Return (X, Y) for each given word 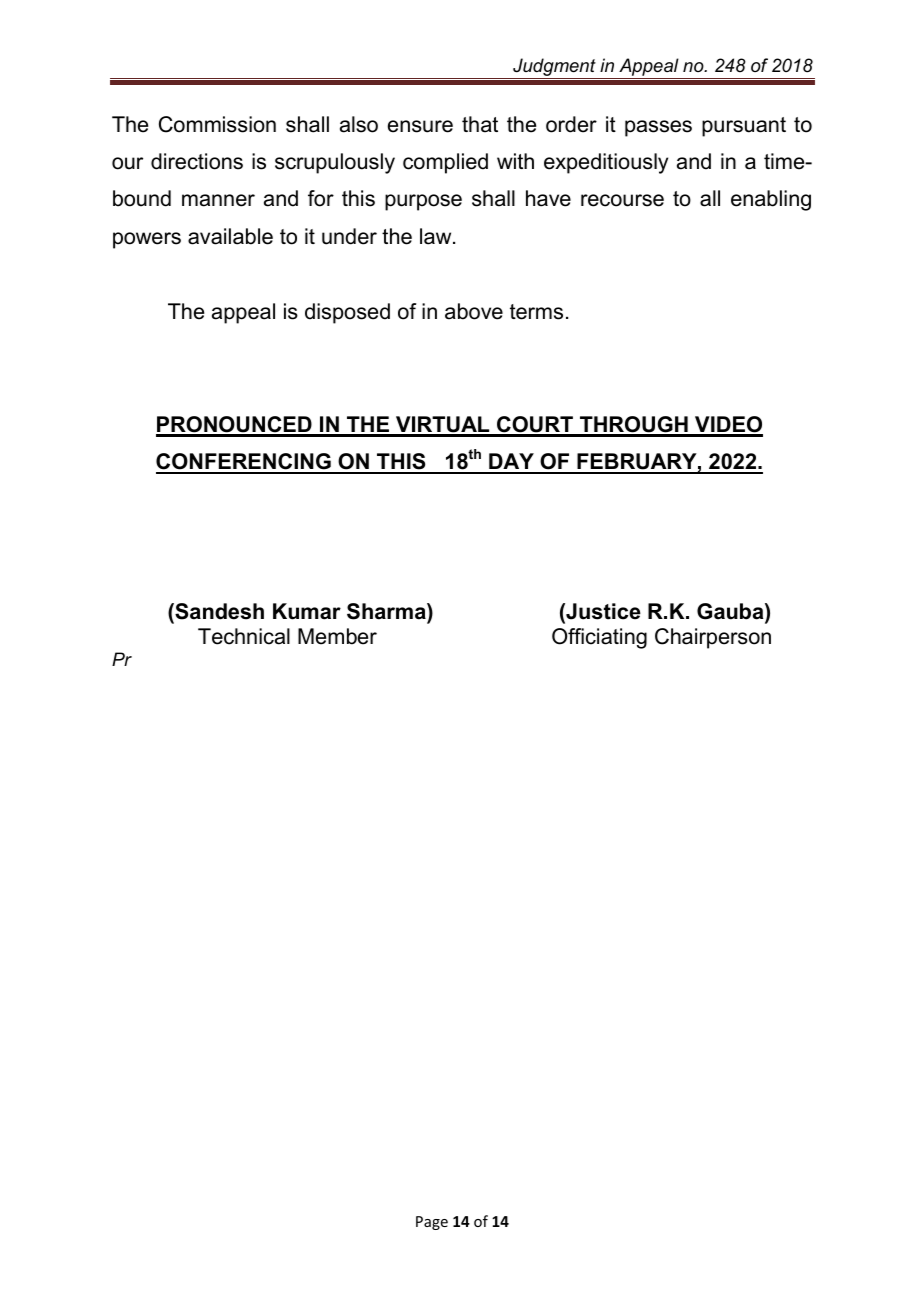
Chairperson (713, 638)
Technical (244, 636)
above (474, 311)
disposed (347, 313)
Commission (217, 124)
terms (536, 312)
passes (658, 128)
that (480, 124)
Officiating (599, 638)
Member (337, 636)
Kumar (307, 611)
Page (432, 1223)
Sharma (387, 611)
